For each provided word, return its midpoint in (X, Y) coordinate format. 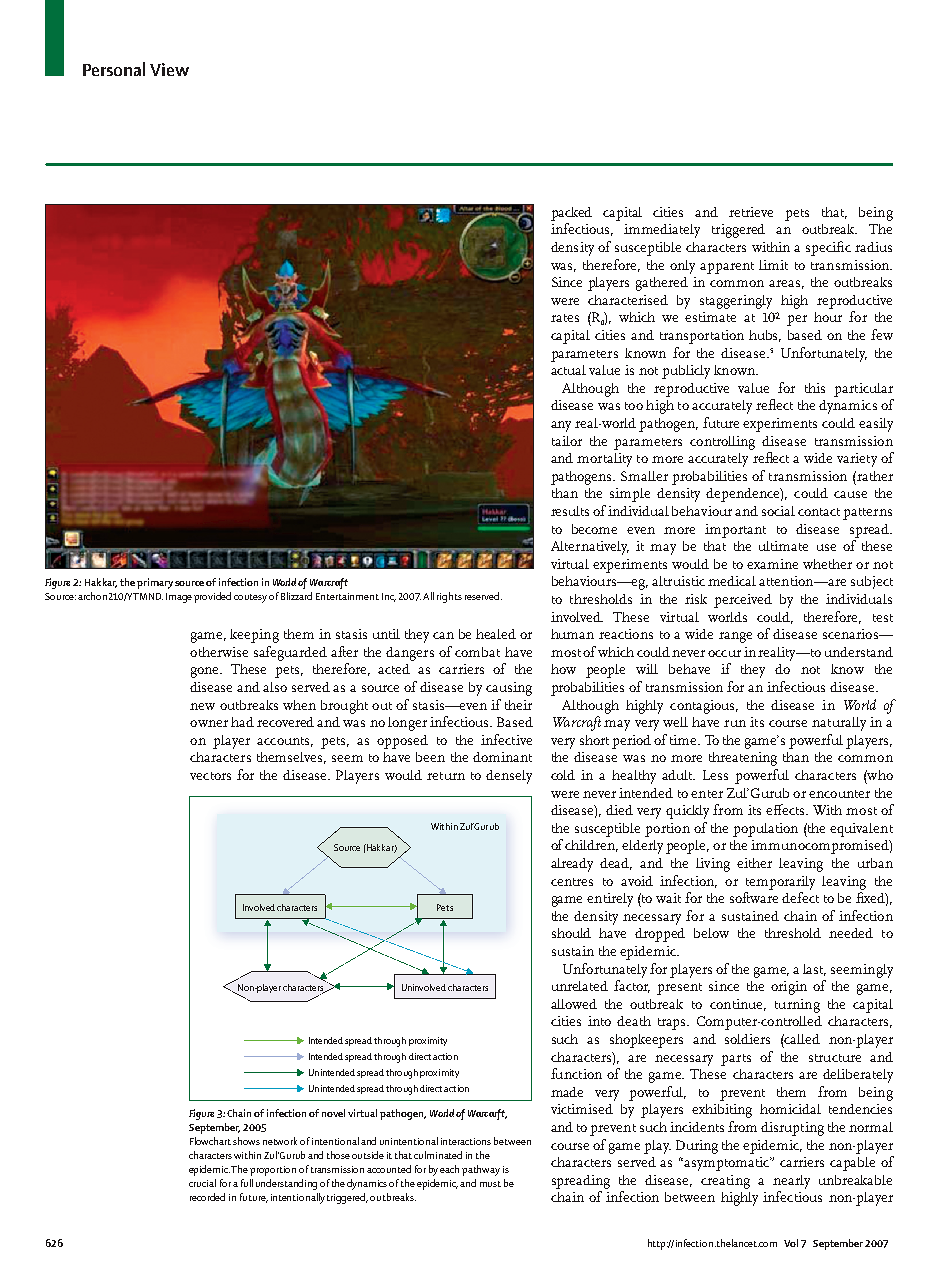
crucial (202, 1183)
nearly (791, 1182)
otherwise (219, 652)
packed (571, 214)
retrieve (751, 212)
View (169, 69)
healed (496, 634)
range (735, 637)
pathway (481, 1170)
